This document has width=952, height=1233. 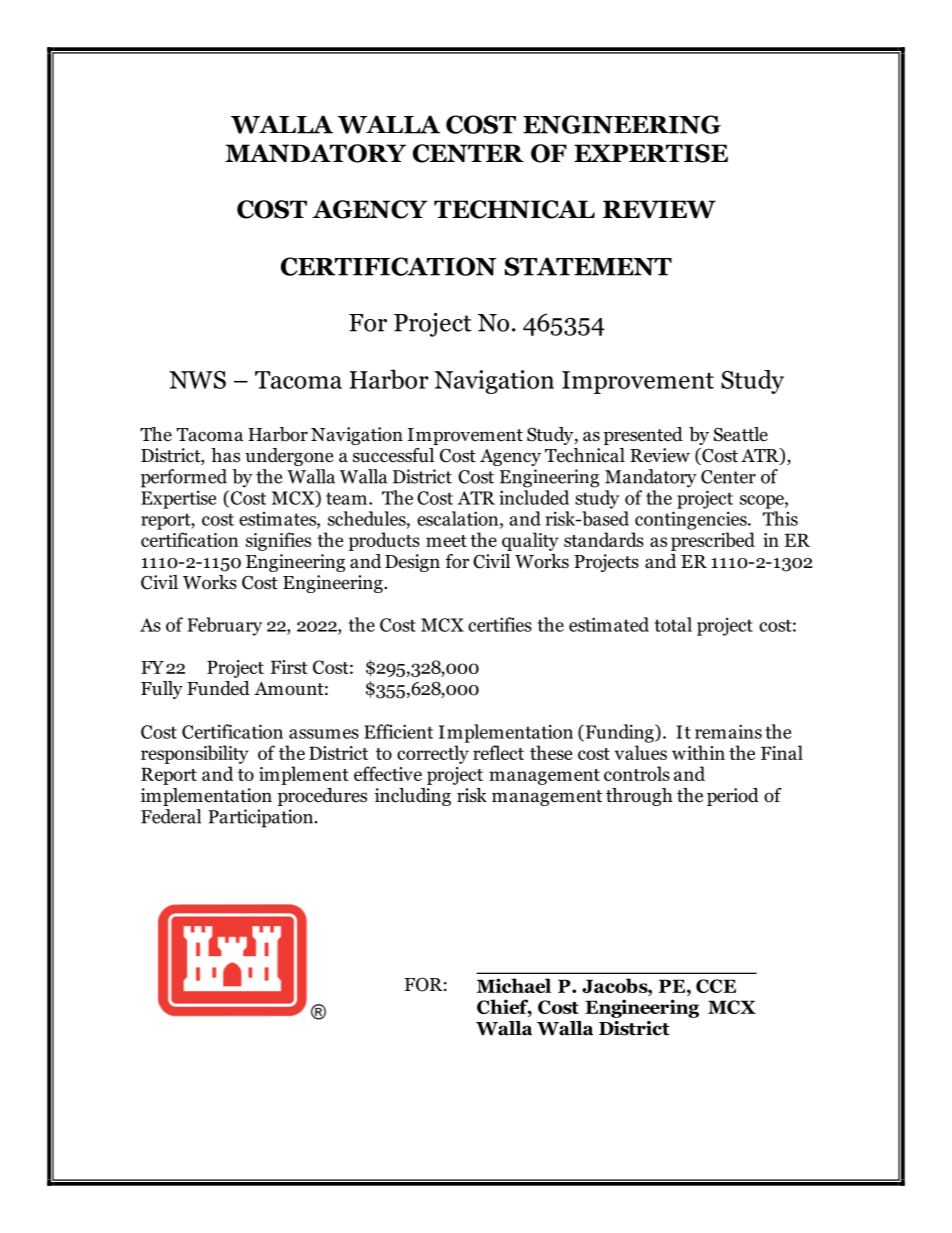 I want to click on Seattle, so click(x=741, y=434).
